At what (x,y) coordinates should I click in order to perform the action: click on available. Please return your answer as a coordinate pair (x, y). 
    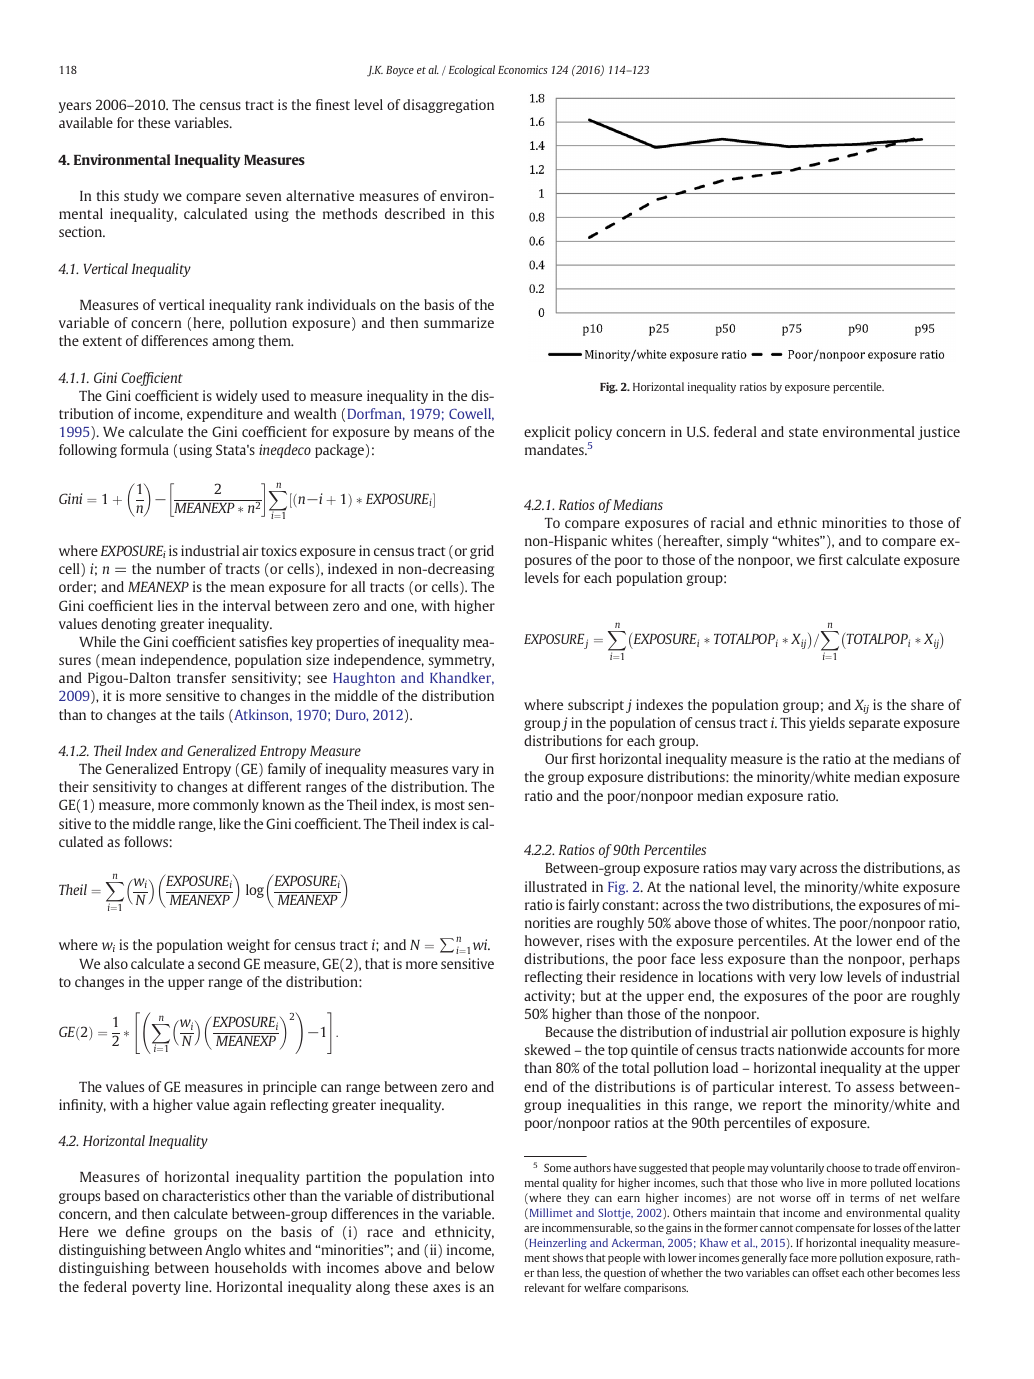
    Looking at the image, I should click on (86, 122).
